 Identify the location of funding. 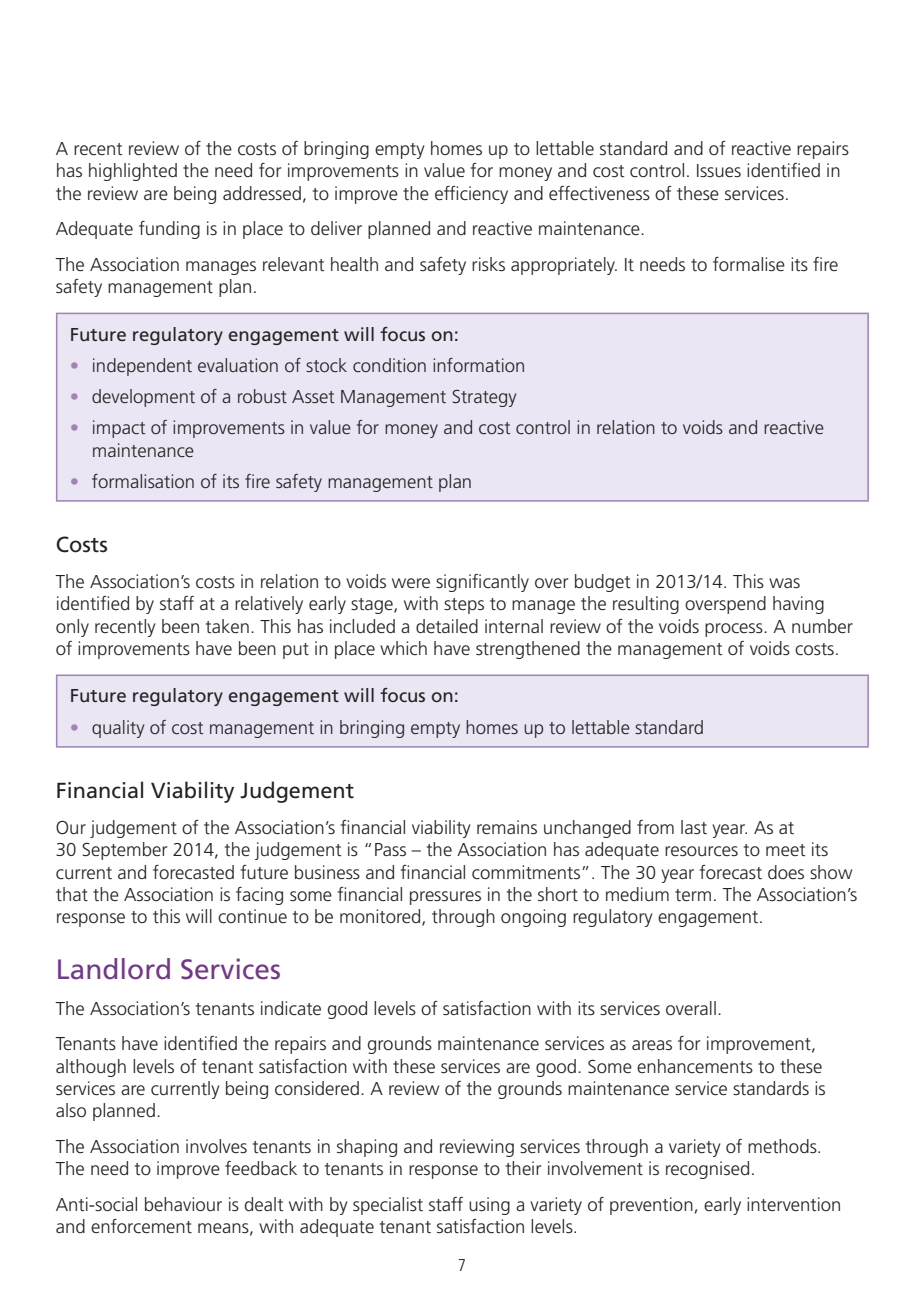
(169, 230).
